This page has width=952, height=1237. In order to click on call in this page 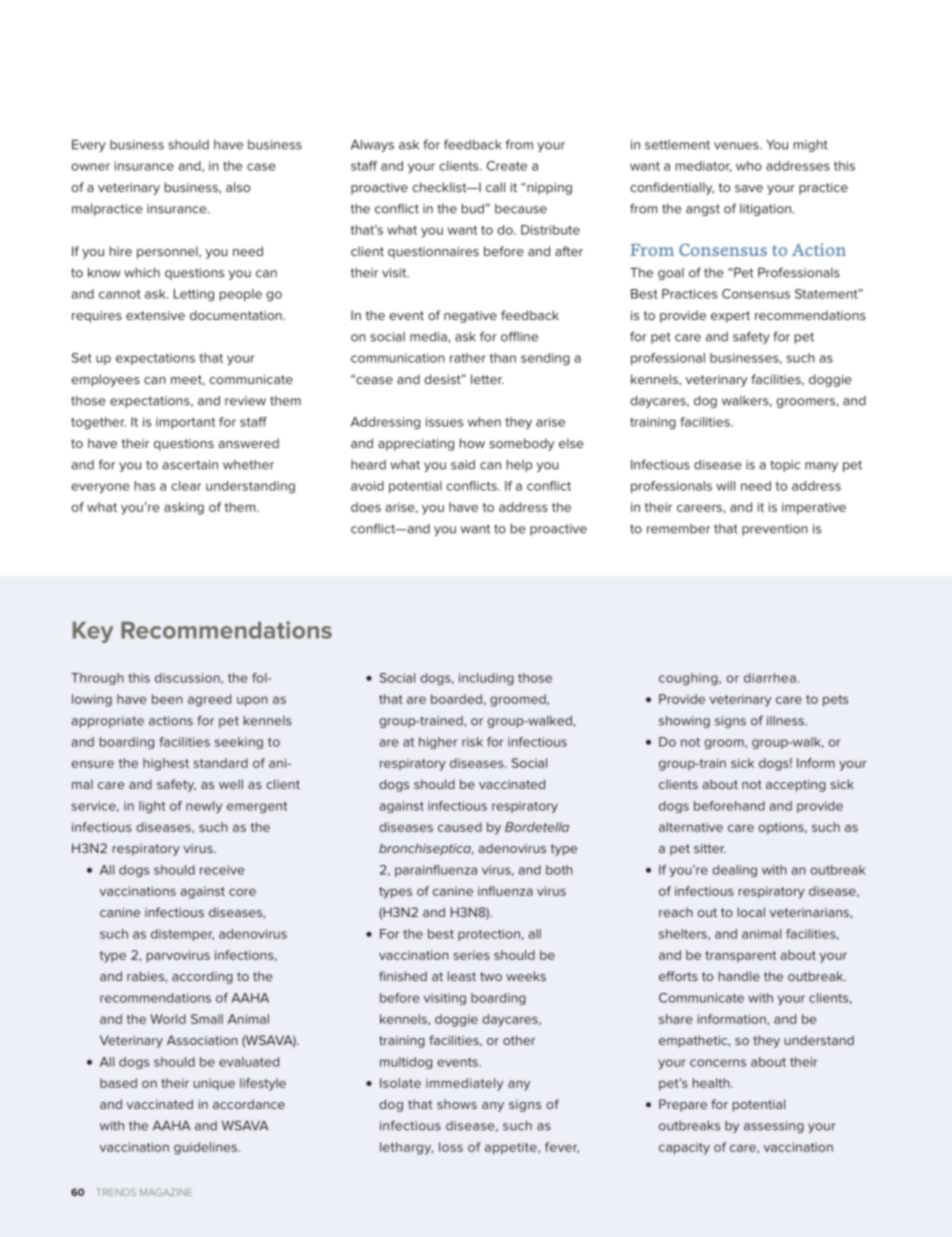, I will do `click(495, 187)`.
